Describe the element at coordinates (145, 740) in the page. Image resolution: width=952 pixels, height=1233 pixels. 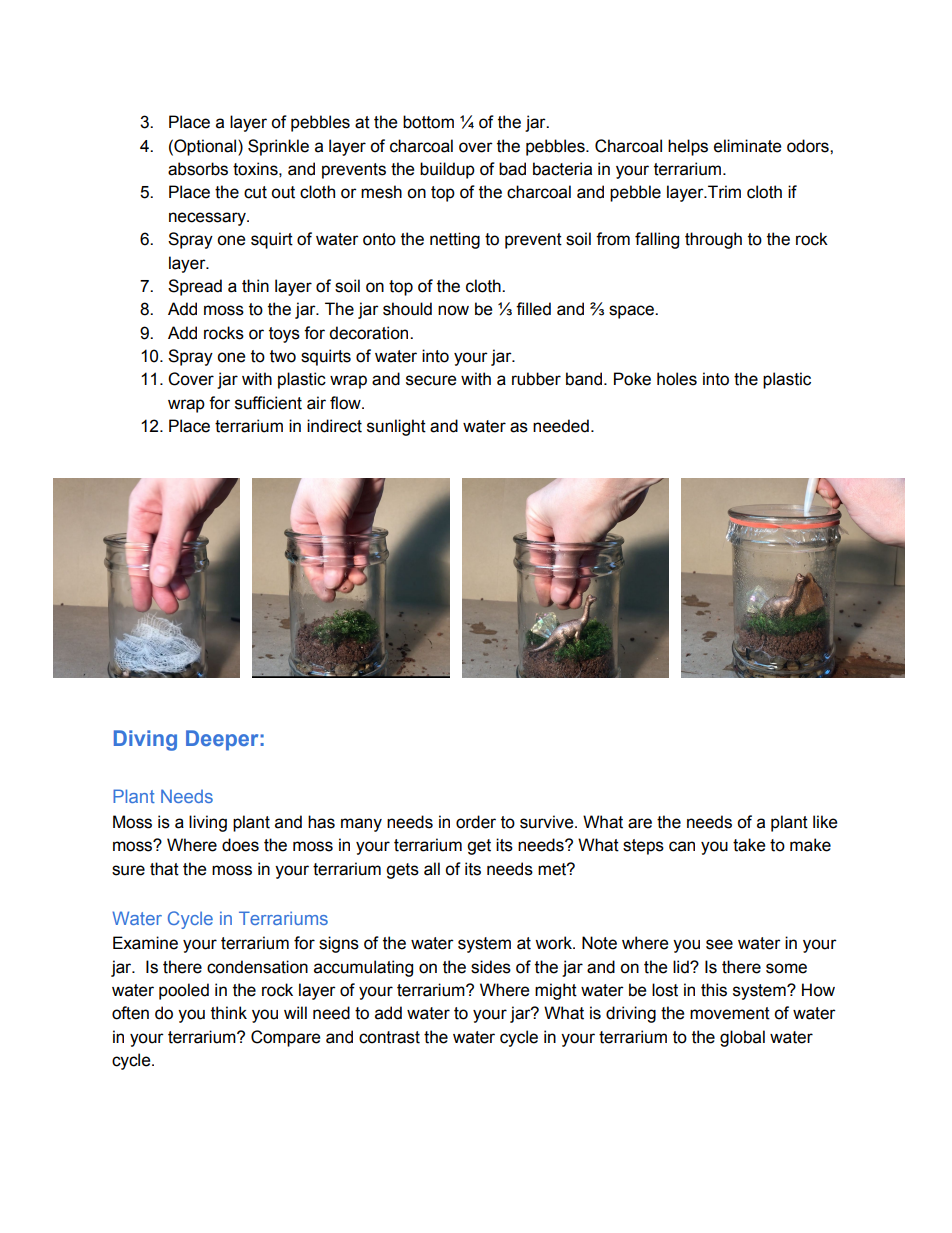
I see `Diving` at that location.
